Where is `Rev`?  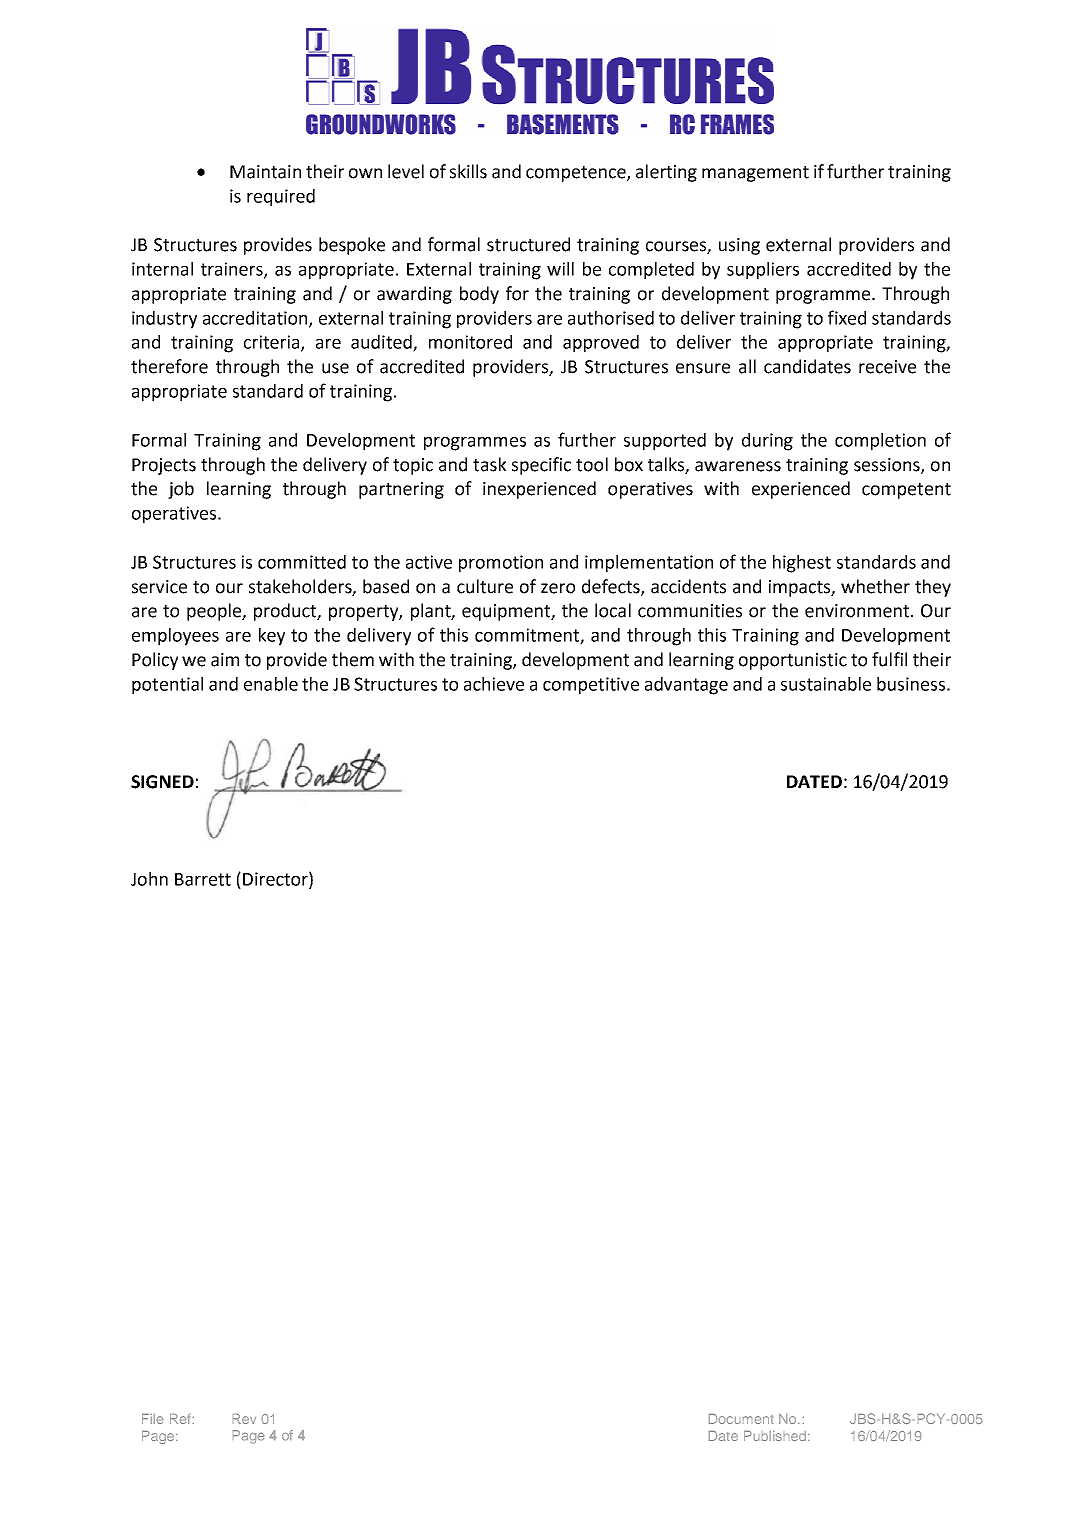
Rev is located at coordinates (244, 1419).
